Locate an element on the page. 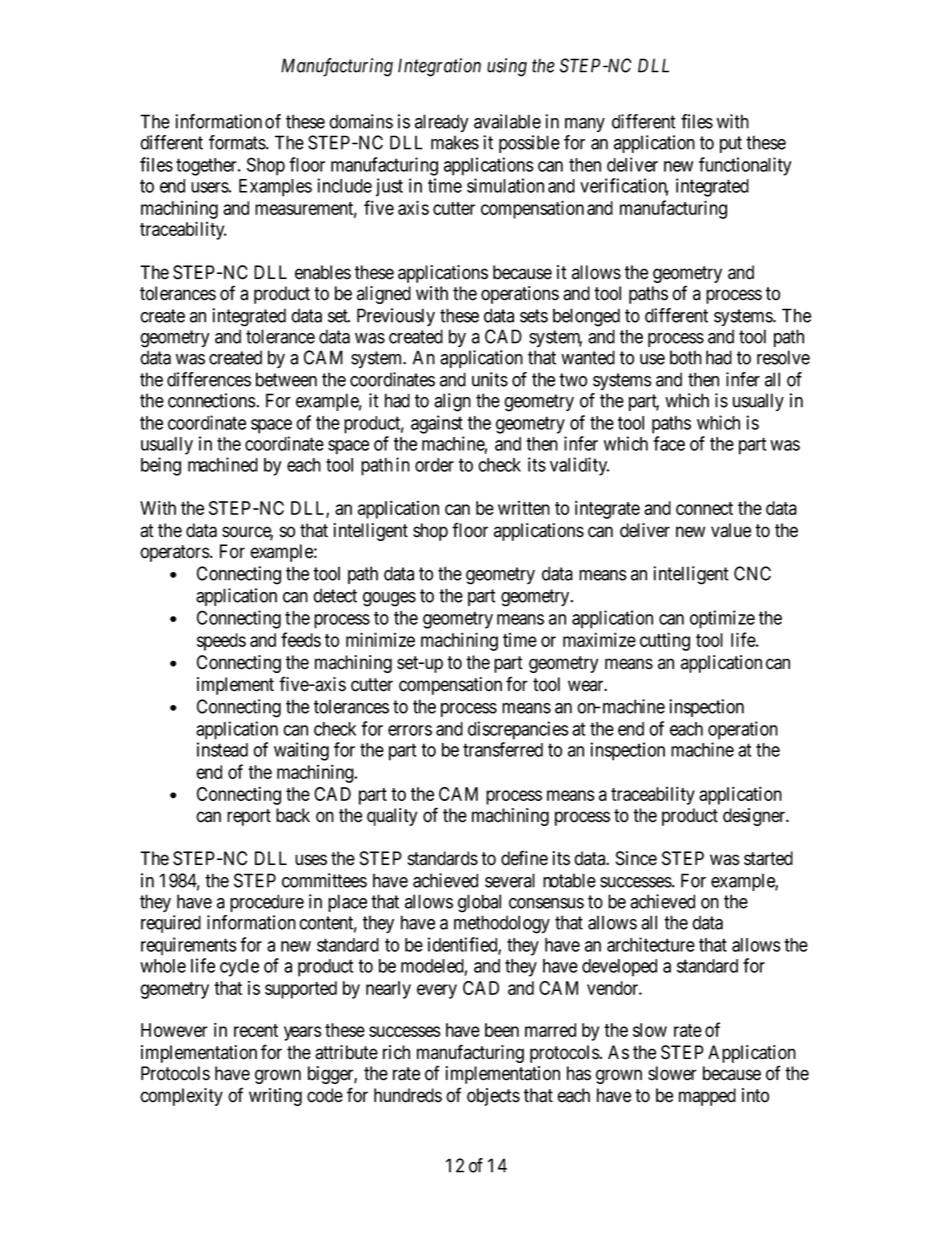 The width and height of the page is (952, 1233). recent is located at coordinates (256, 1030).
